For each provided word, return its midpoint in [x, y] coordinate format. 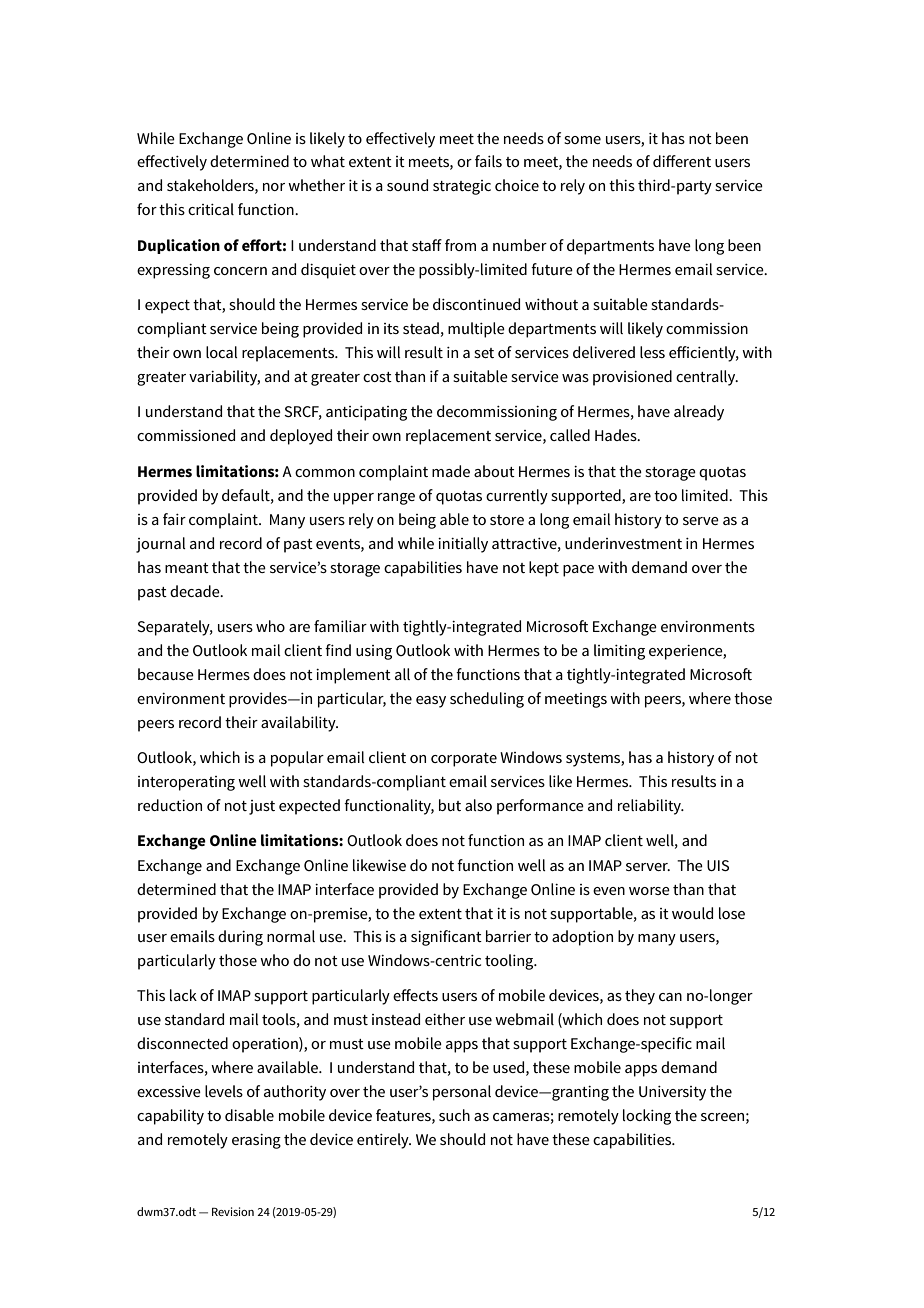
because [166, 674]
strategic [462, 187]
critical [211, 209]
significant [446, 938]
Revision [233, 1211]
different [682, 161]
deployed [301, 437]
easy [431, 702]
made [451, 471]
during [240, 938]
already [699, 413]
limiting [619, 652]
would [692, 913]
